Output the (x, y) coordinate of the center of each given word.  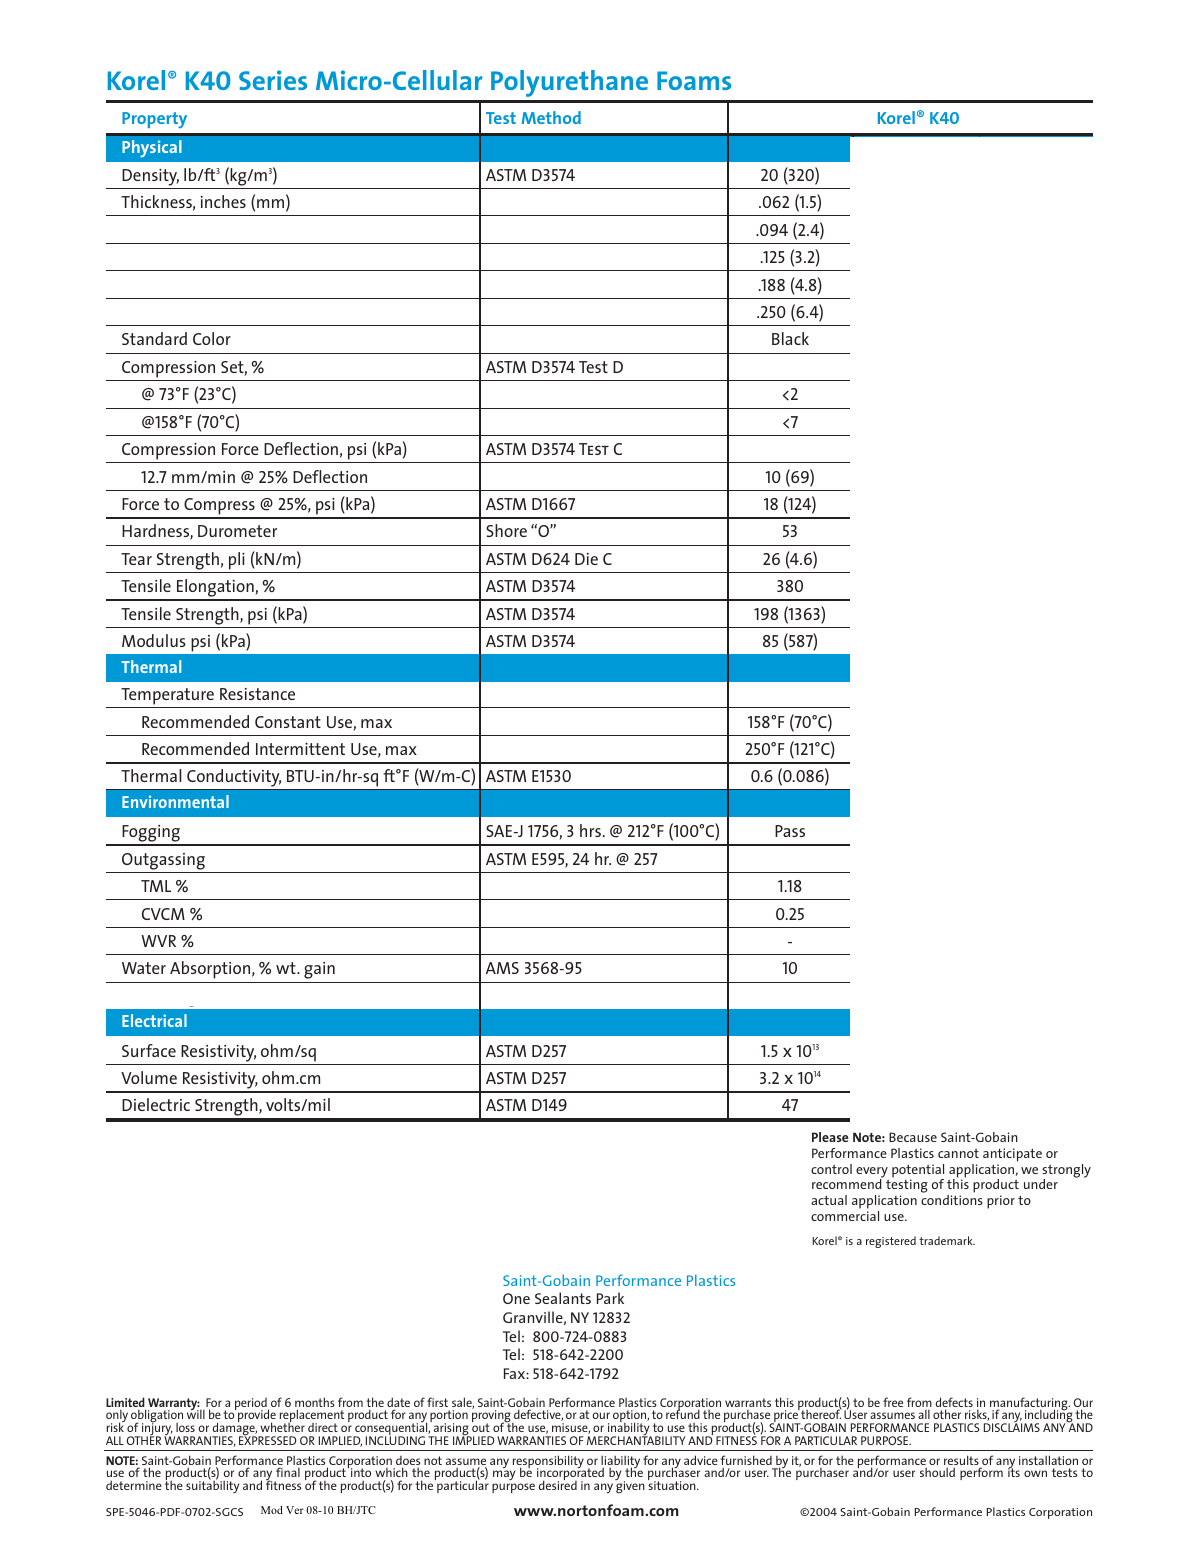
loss (185, 1427)
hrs (590, 830)
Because (913, 1137)
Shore (506, 530)
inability (629, 1429)
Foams (694, 80)
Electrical (154, 1020)
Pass (790, 831)
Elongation (215, 589)
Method (551, 117)
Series (273, 80)
